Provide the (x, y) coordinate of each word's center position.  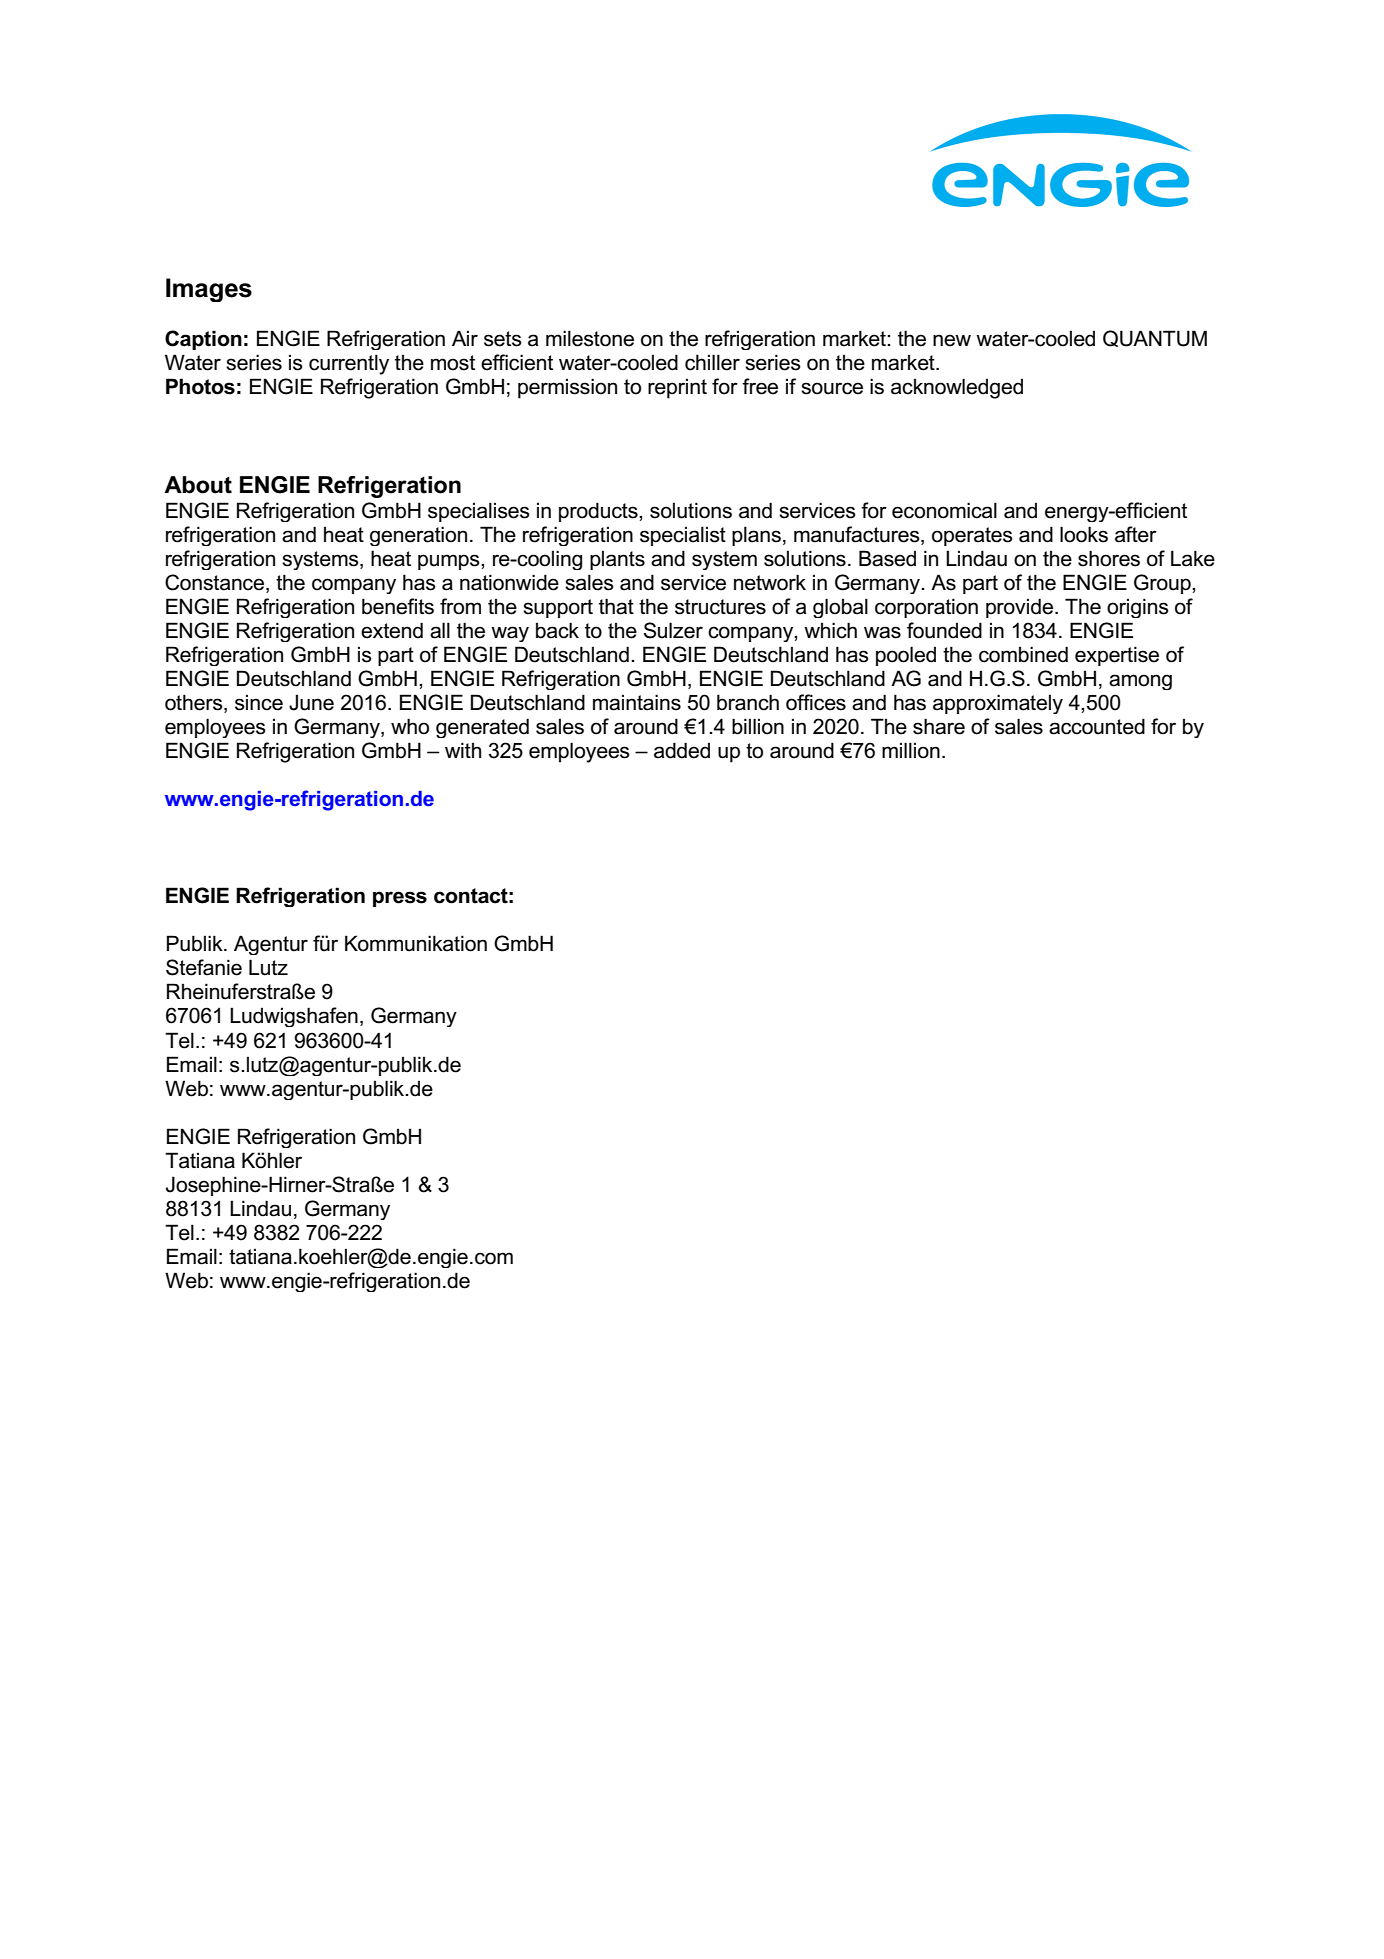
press (400, 899)
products (599, 512)
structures (720, 607)
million (911, 750)
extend (392, 630)
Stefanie (204, 967)
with (463, 750)
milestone (590, 338)
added (682, 750)
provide (1019, 608)
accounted (1097, 726)
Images (209, 290)
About (198, 485)
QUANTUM (1155, 338)
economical (944, 510)
